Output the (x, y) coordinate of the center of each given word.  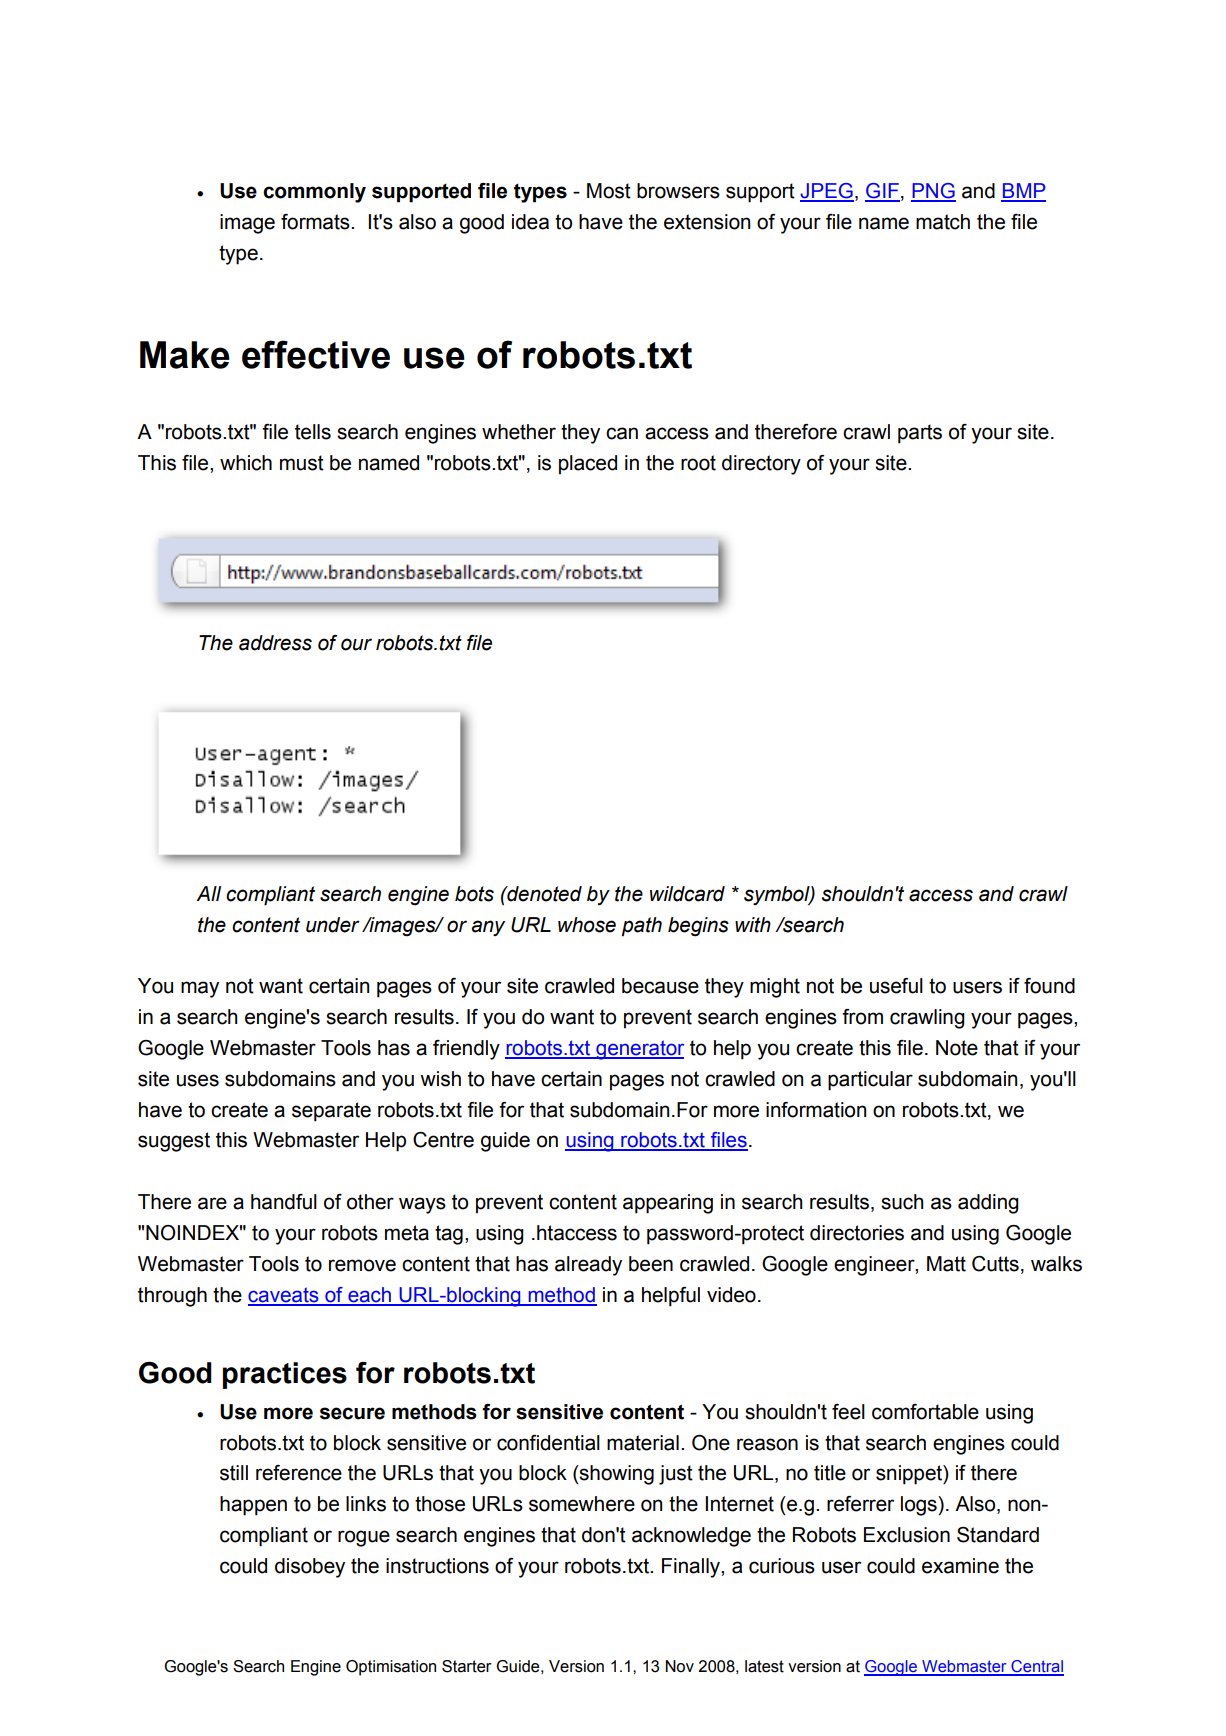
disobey (310, 1568)
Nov (679, 1666)
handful (284, 1202)
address (275, 643)
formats (316, 222)
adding (988, 1204)
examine (960, 1566)
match (943, 222)
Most (609, 191)
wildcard (687, 894)
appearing (668, 1204)
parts (920, 434)
